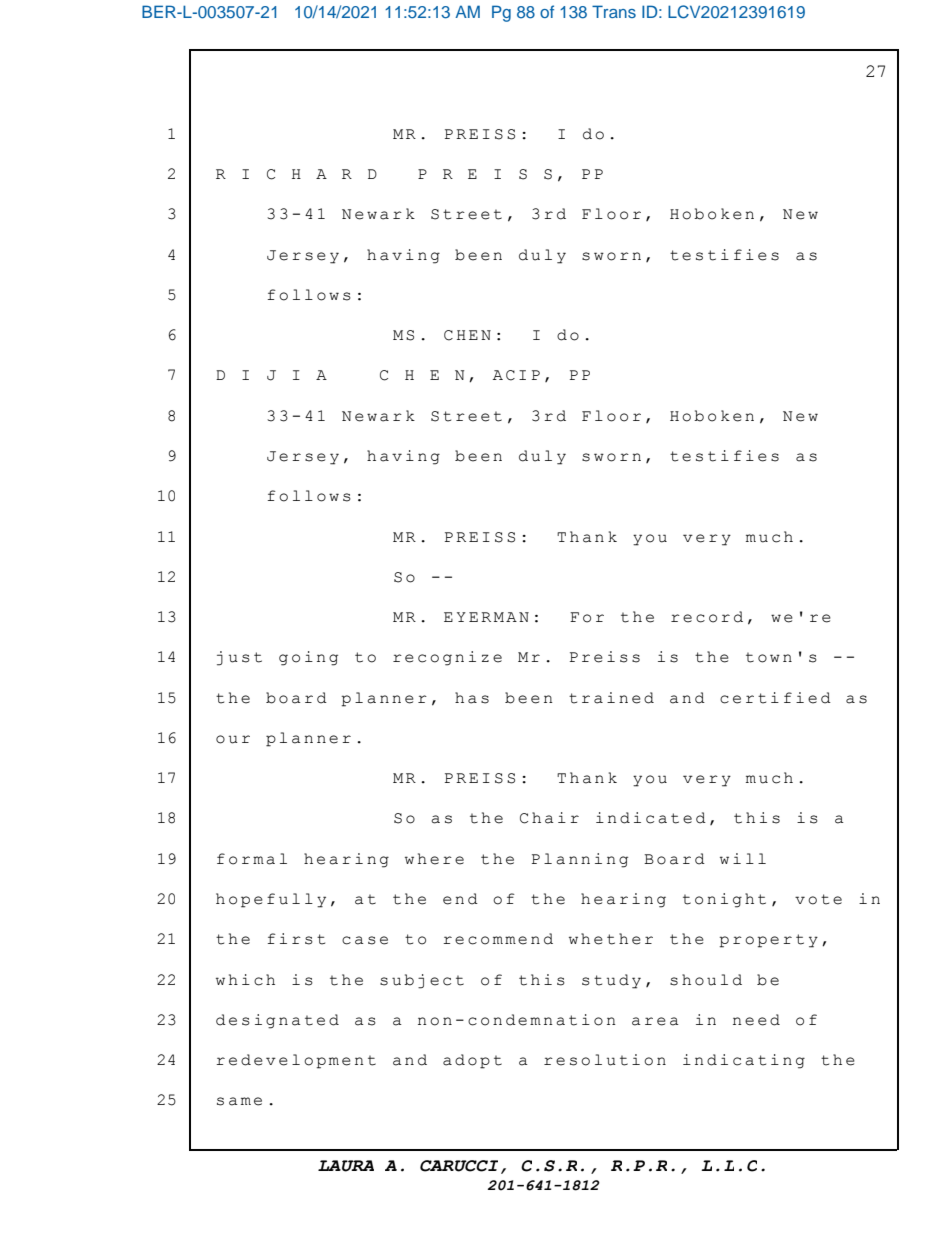 The image size is (952, 1233). I want to click on recognize, so click(447, 658).
